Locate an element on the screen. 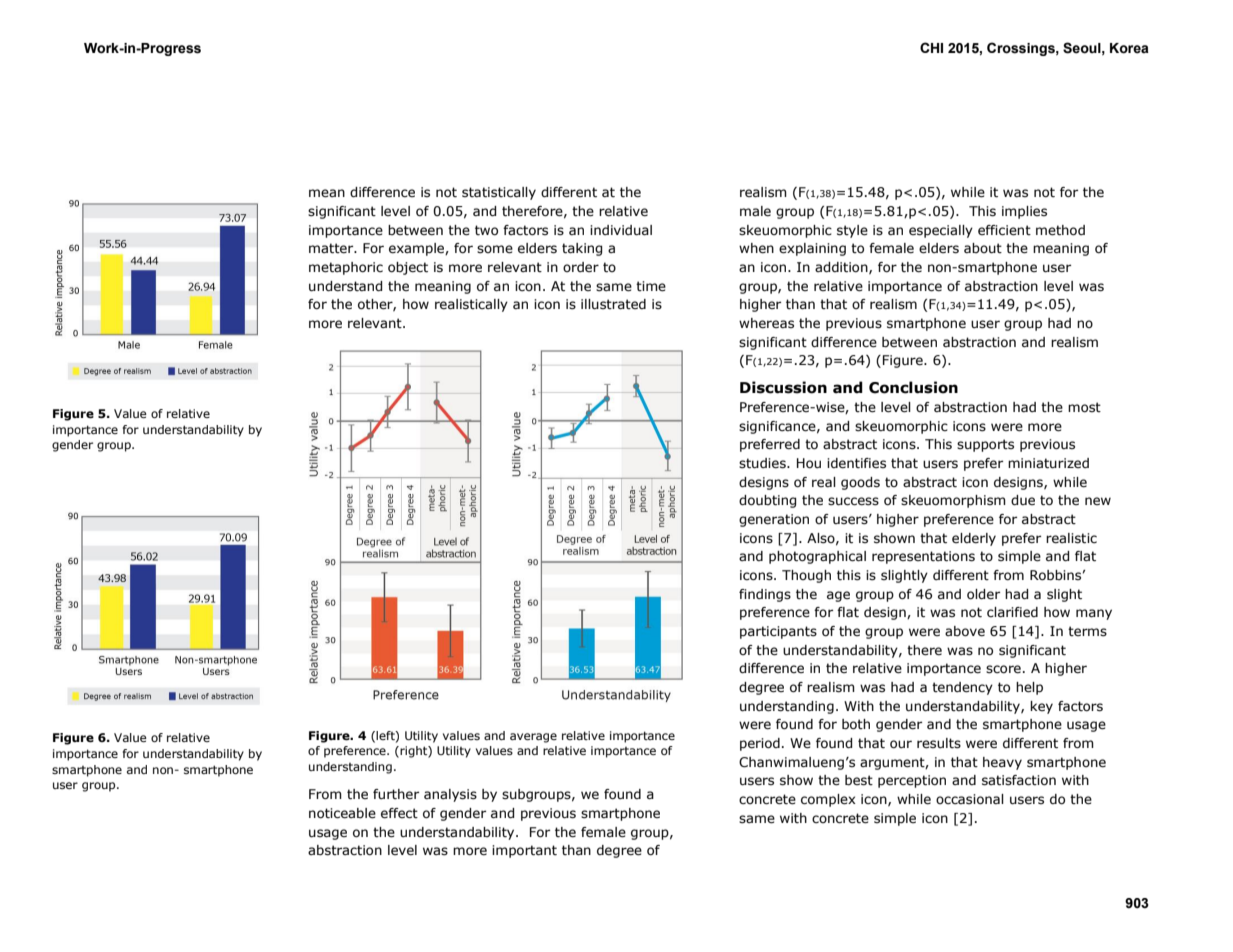  miniaturized is located at coordinates (1048, 463).
